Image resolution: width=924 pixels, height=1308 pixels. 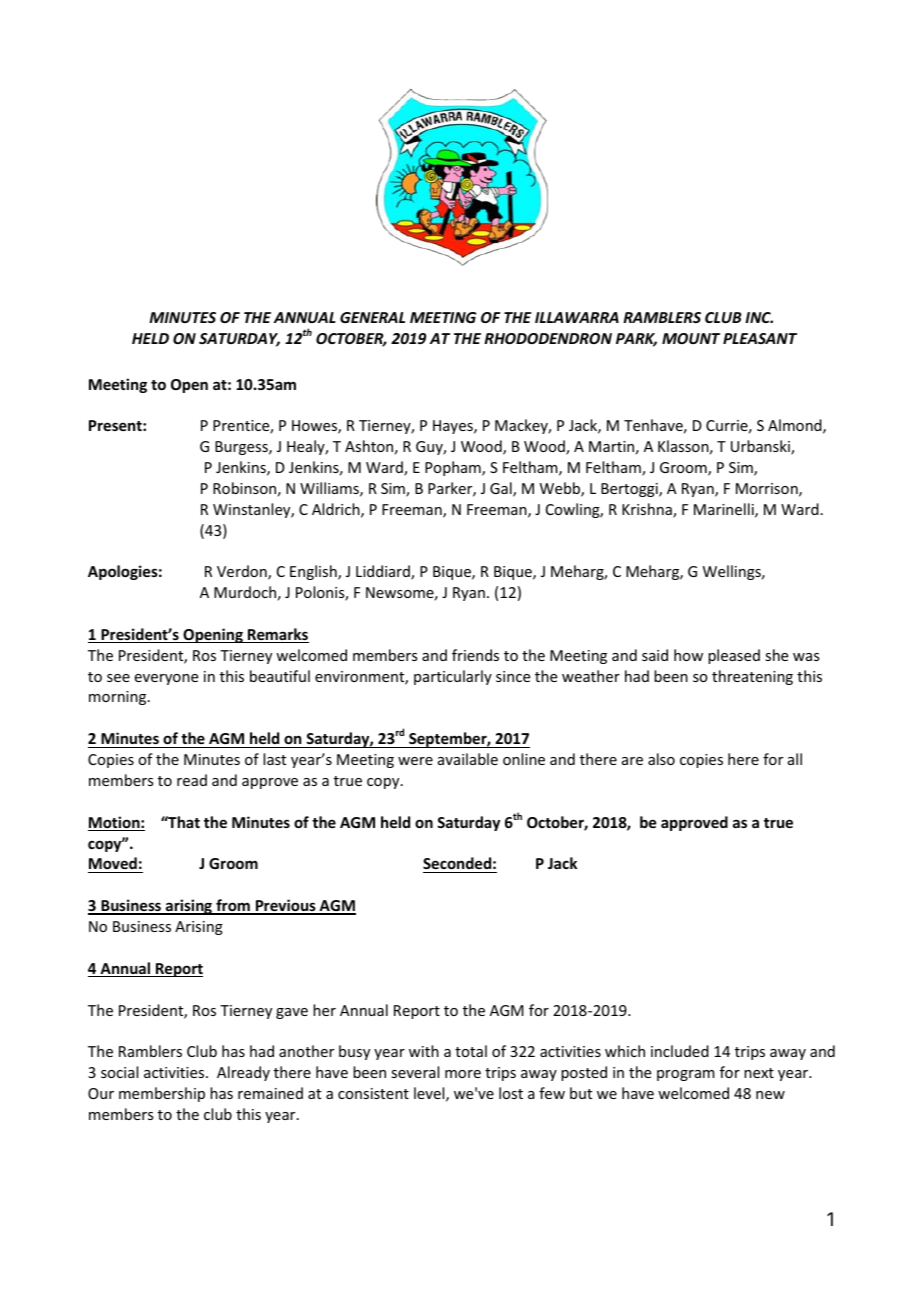 I want to click on social, so click(x=119, y=1072).
